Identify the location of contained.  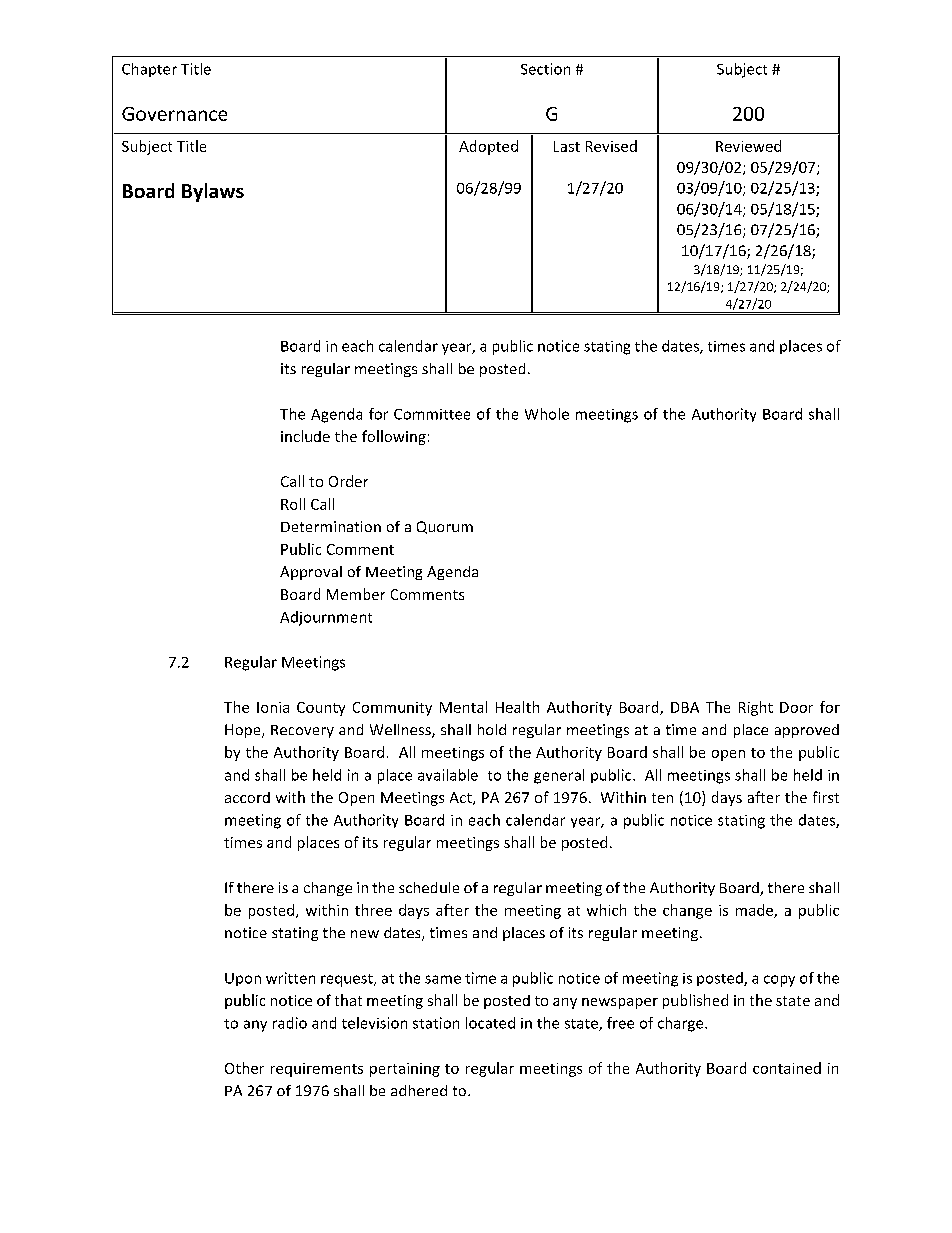
(787, 1068).
